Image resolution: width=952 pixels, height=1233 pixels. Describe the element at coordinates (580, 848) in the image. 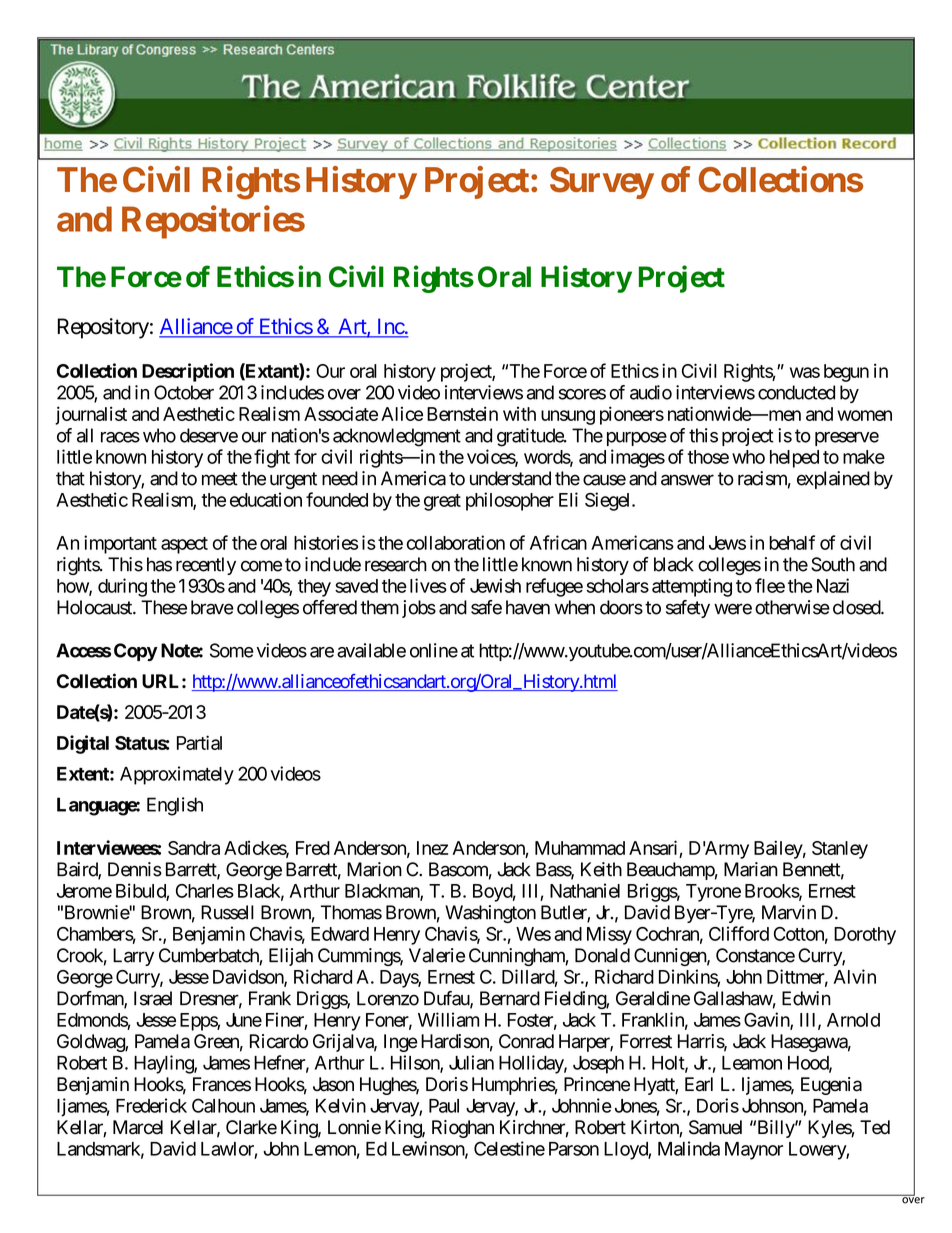

I see `Muhammad` at that location.
